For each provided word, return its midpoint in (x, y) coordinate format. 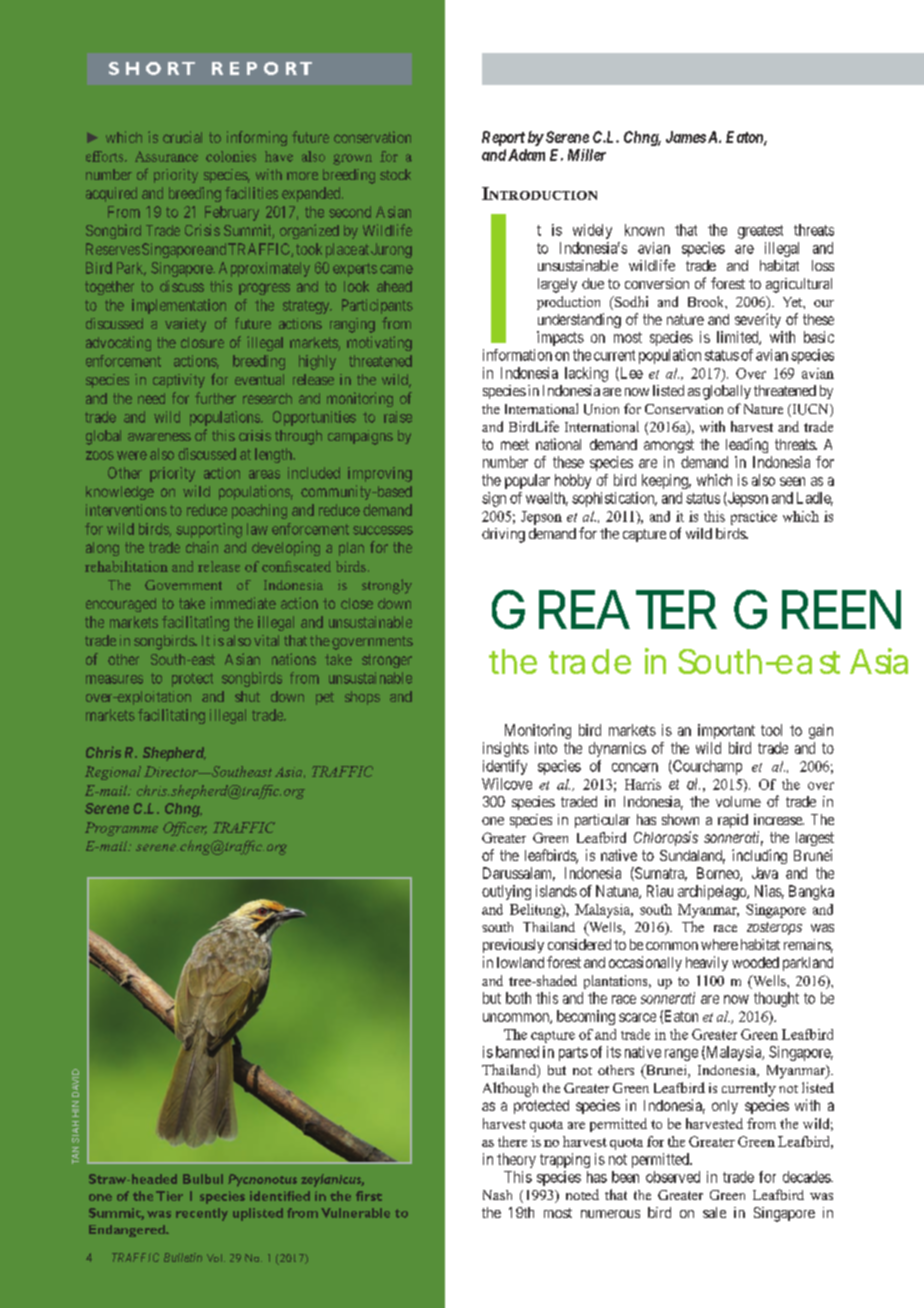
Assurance (166, 156)
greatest (760, 232)
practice (754, 518)
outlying (506, 892)
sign (494, 499)
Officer (185, 829)
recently (202, 1214)
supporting (209, 530)
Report (503, 138)
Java (765, 873)
